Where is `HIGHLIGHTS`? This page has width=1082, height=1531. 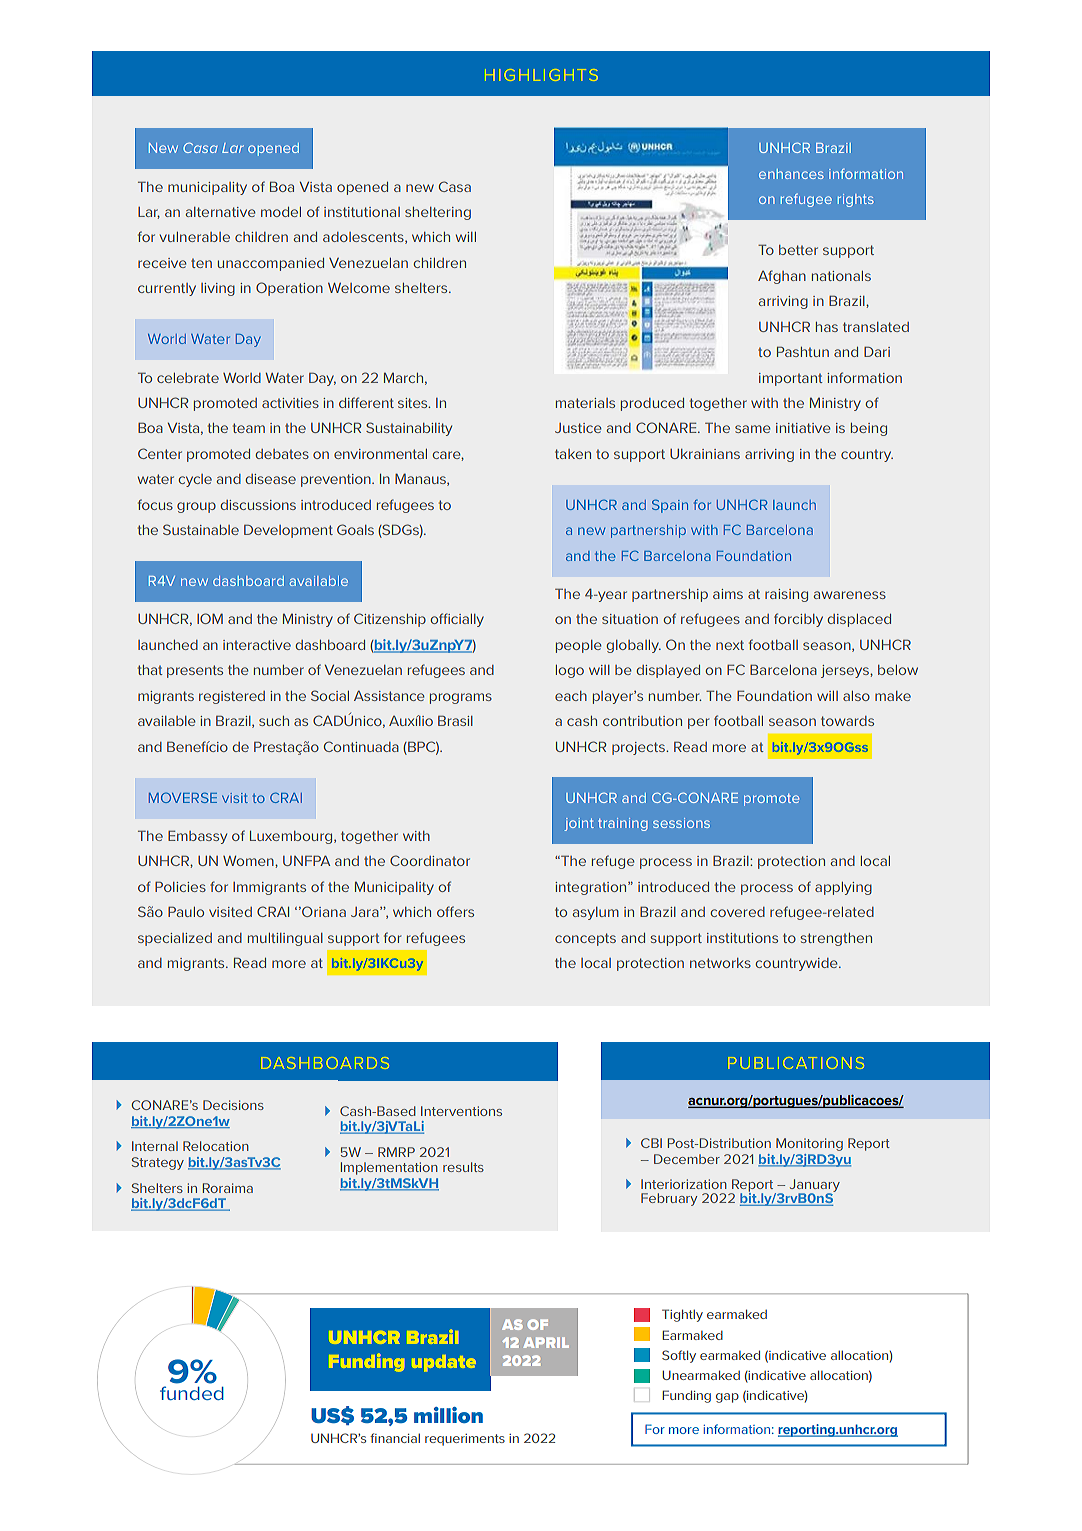 HIGHLIGHTS is located at coordinates (541, 75).
